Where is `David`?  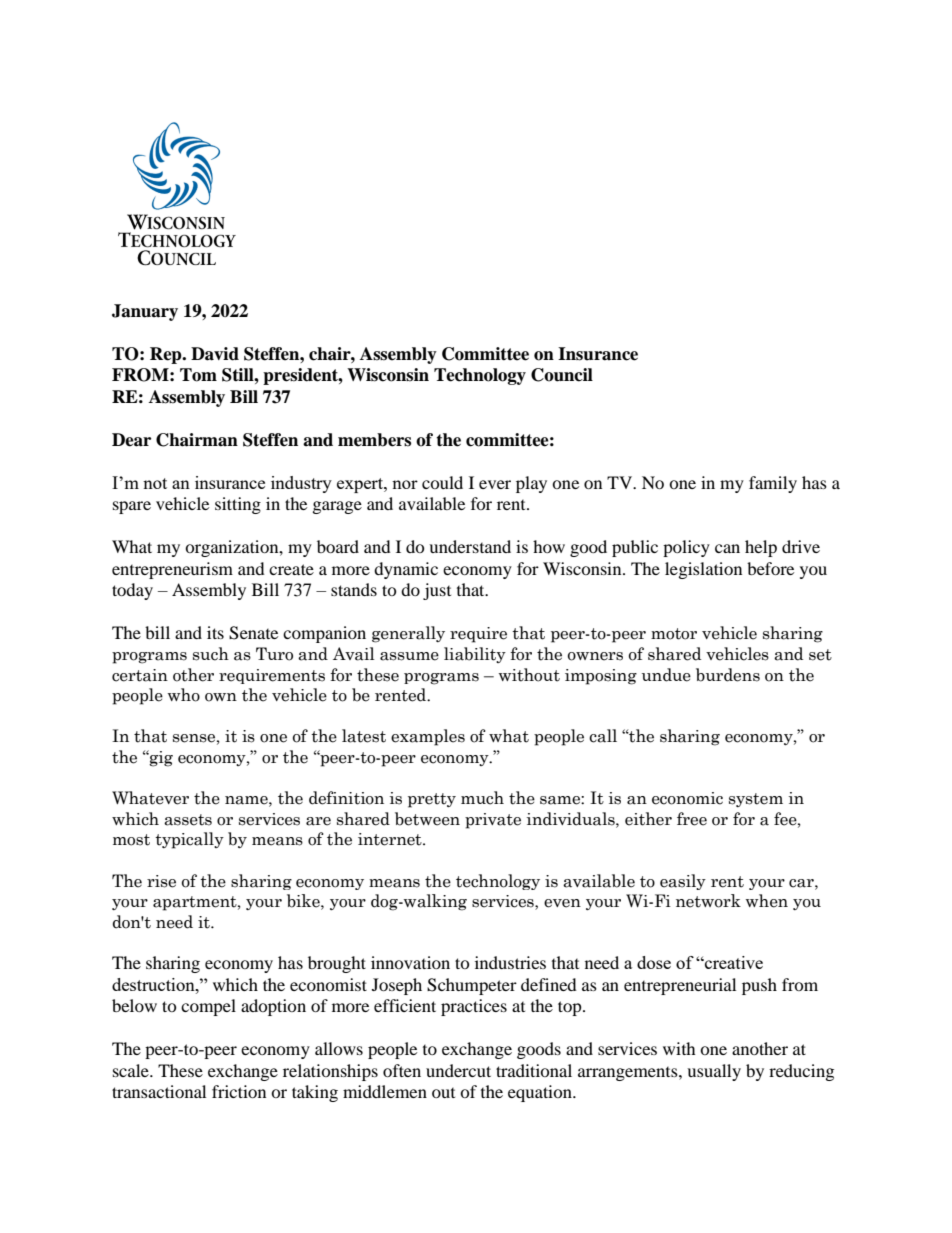 David is located at coordinates (215, 354).
